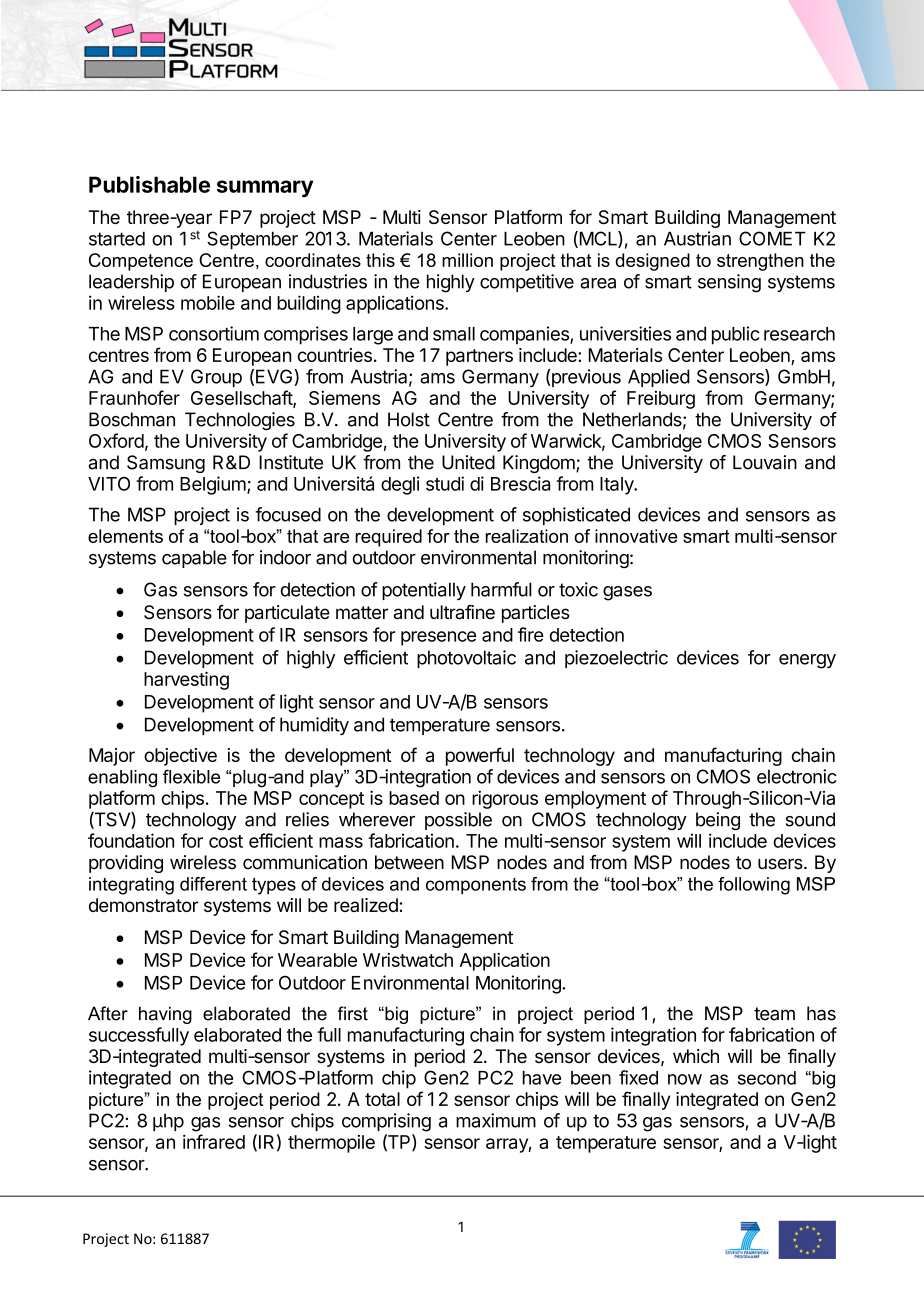 Image resolution: width=924 pixels, height=1308 pixels. Describe the element at coordinates (772, 238) in the screenshot. I see `COMET` at that location.
